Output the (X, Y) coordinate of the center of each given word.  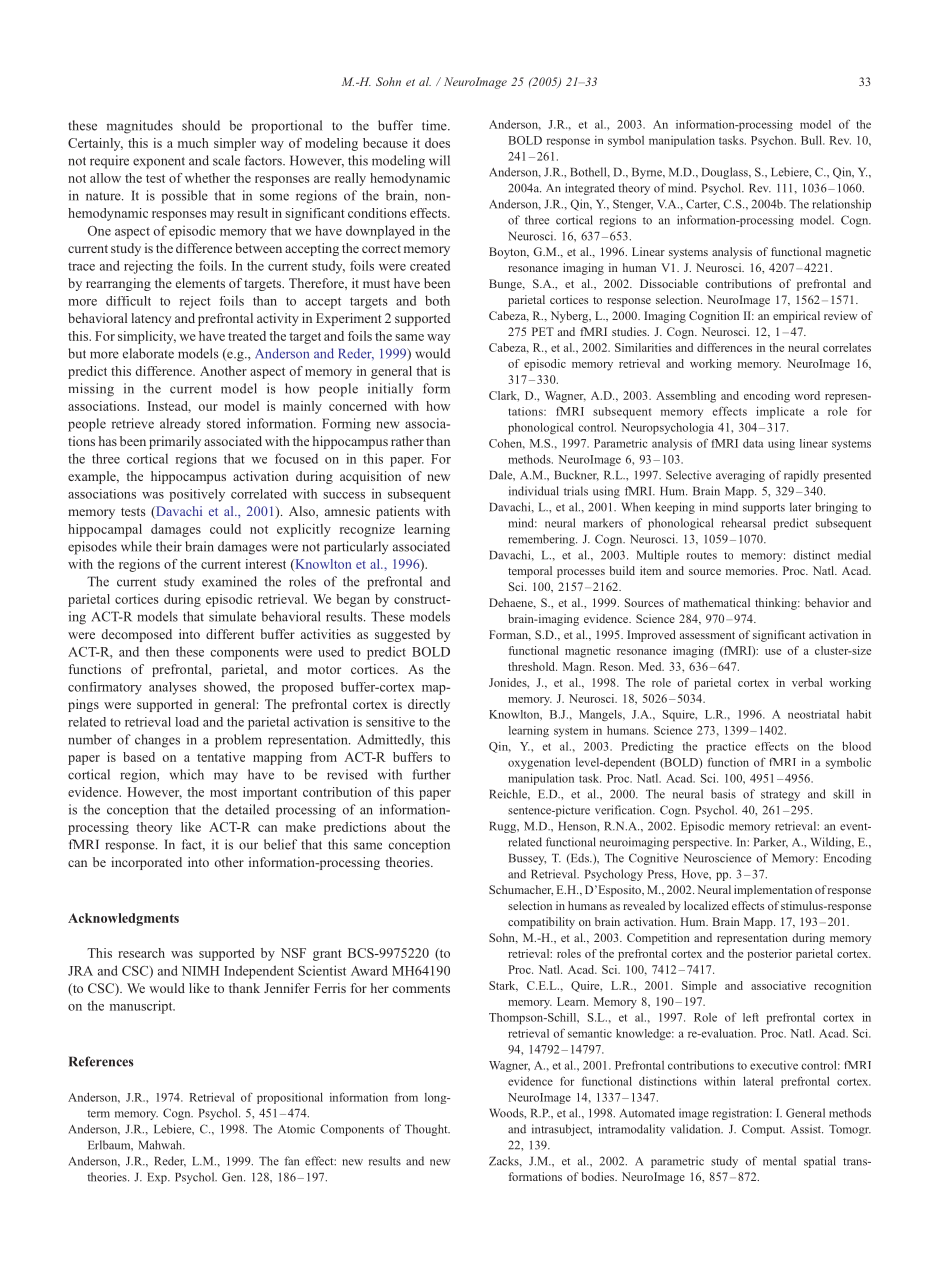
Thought (427, 1130)
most (223, 792)
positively (197, 495)
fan (291, 1161)
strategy (780, 796)
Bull (812, 140)
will (439, 160)
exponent (159, 163)
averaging (740, 476)
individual (534, 491)
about (410, 827)
